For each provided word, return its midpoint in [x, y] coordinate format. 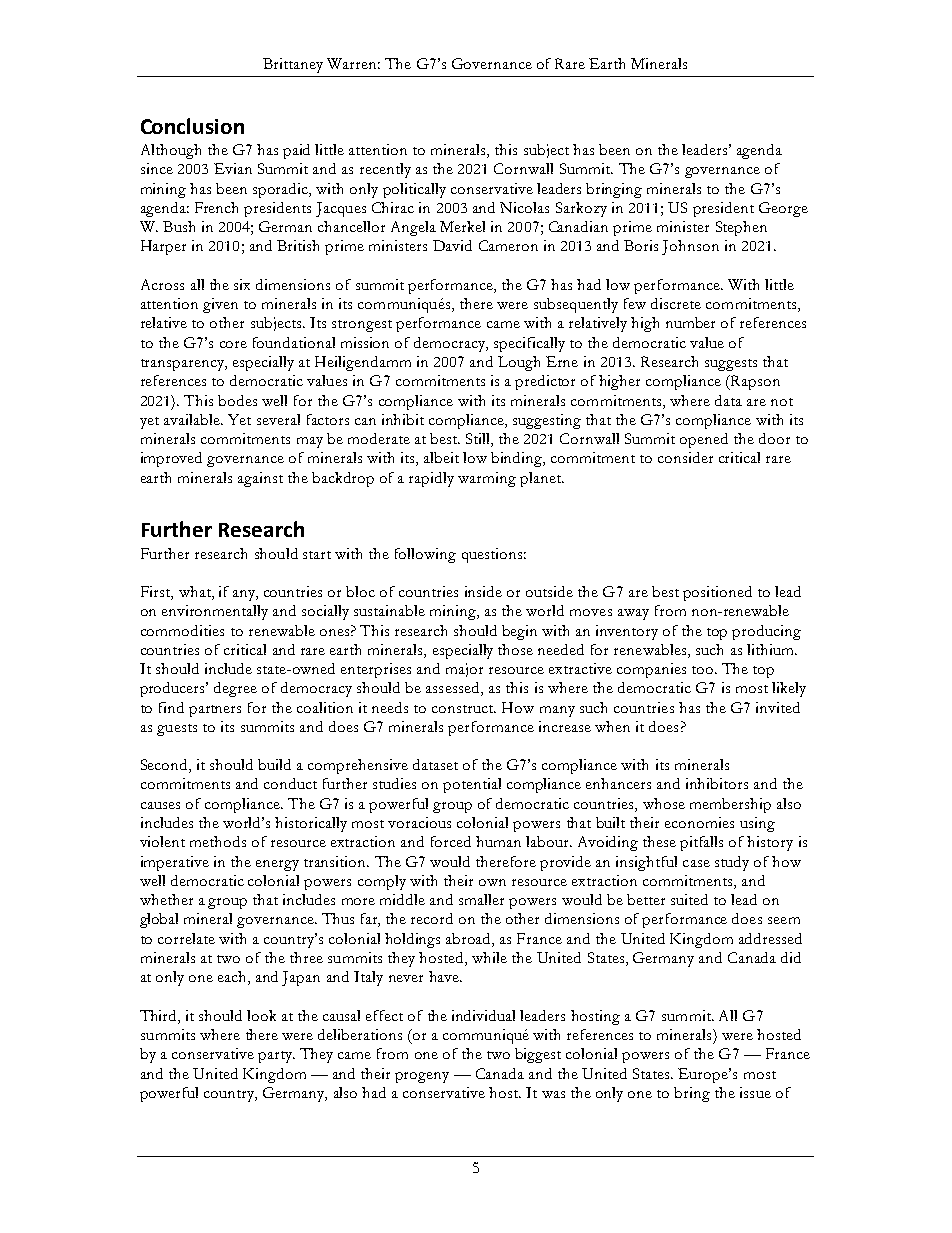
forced [451, 841]
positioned [717, 593]
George [783, 209]
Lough [519, 363]
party [276, 1057]
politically [414, 190]
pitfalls [701, 843]
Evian [233, 168]
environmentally [215, 612]
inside [483, 591]
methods [218, 841]
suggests [731, 365]
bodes [237, 400]
